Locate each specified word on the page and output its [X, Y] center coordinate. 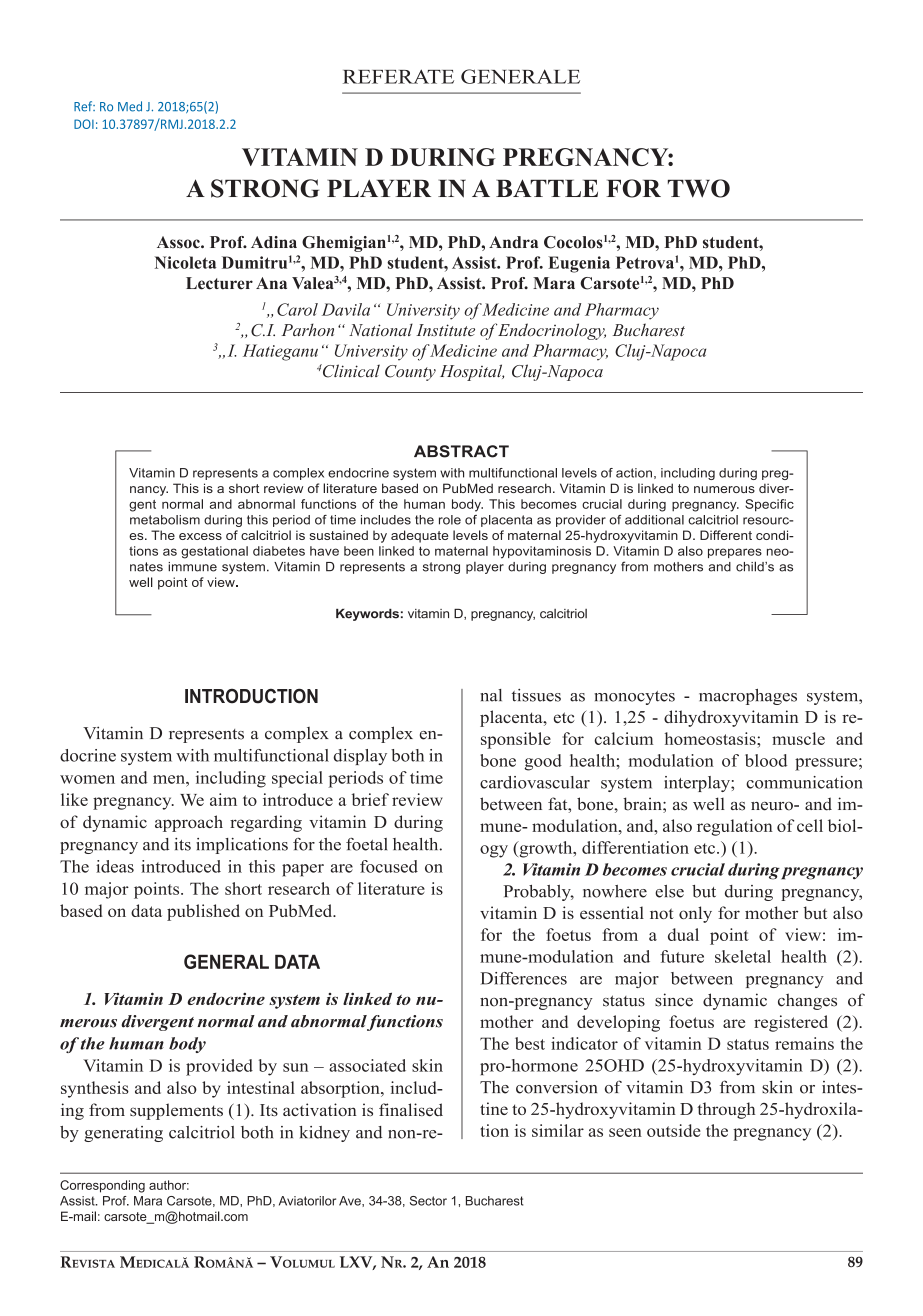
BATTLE [547, 188]
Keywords [367, 615]
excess [200, 536]
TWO [699, 188]
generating [123, 1134]
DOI [84, 124]
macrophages [748, 697]
